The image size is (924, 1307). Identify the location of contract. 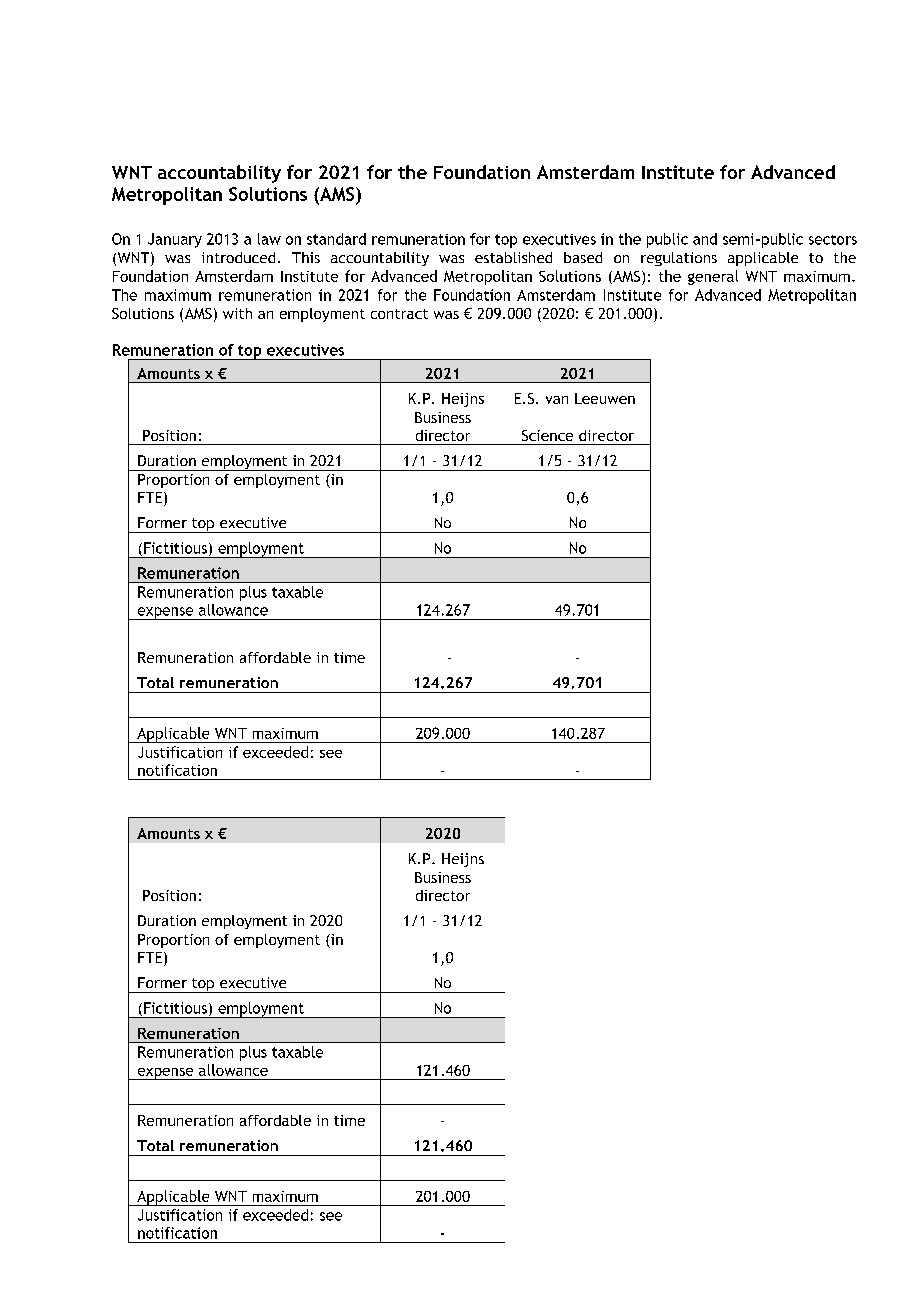
(399, 314).
